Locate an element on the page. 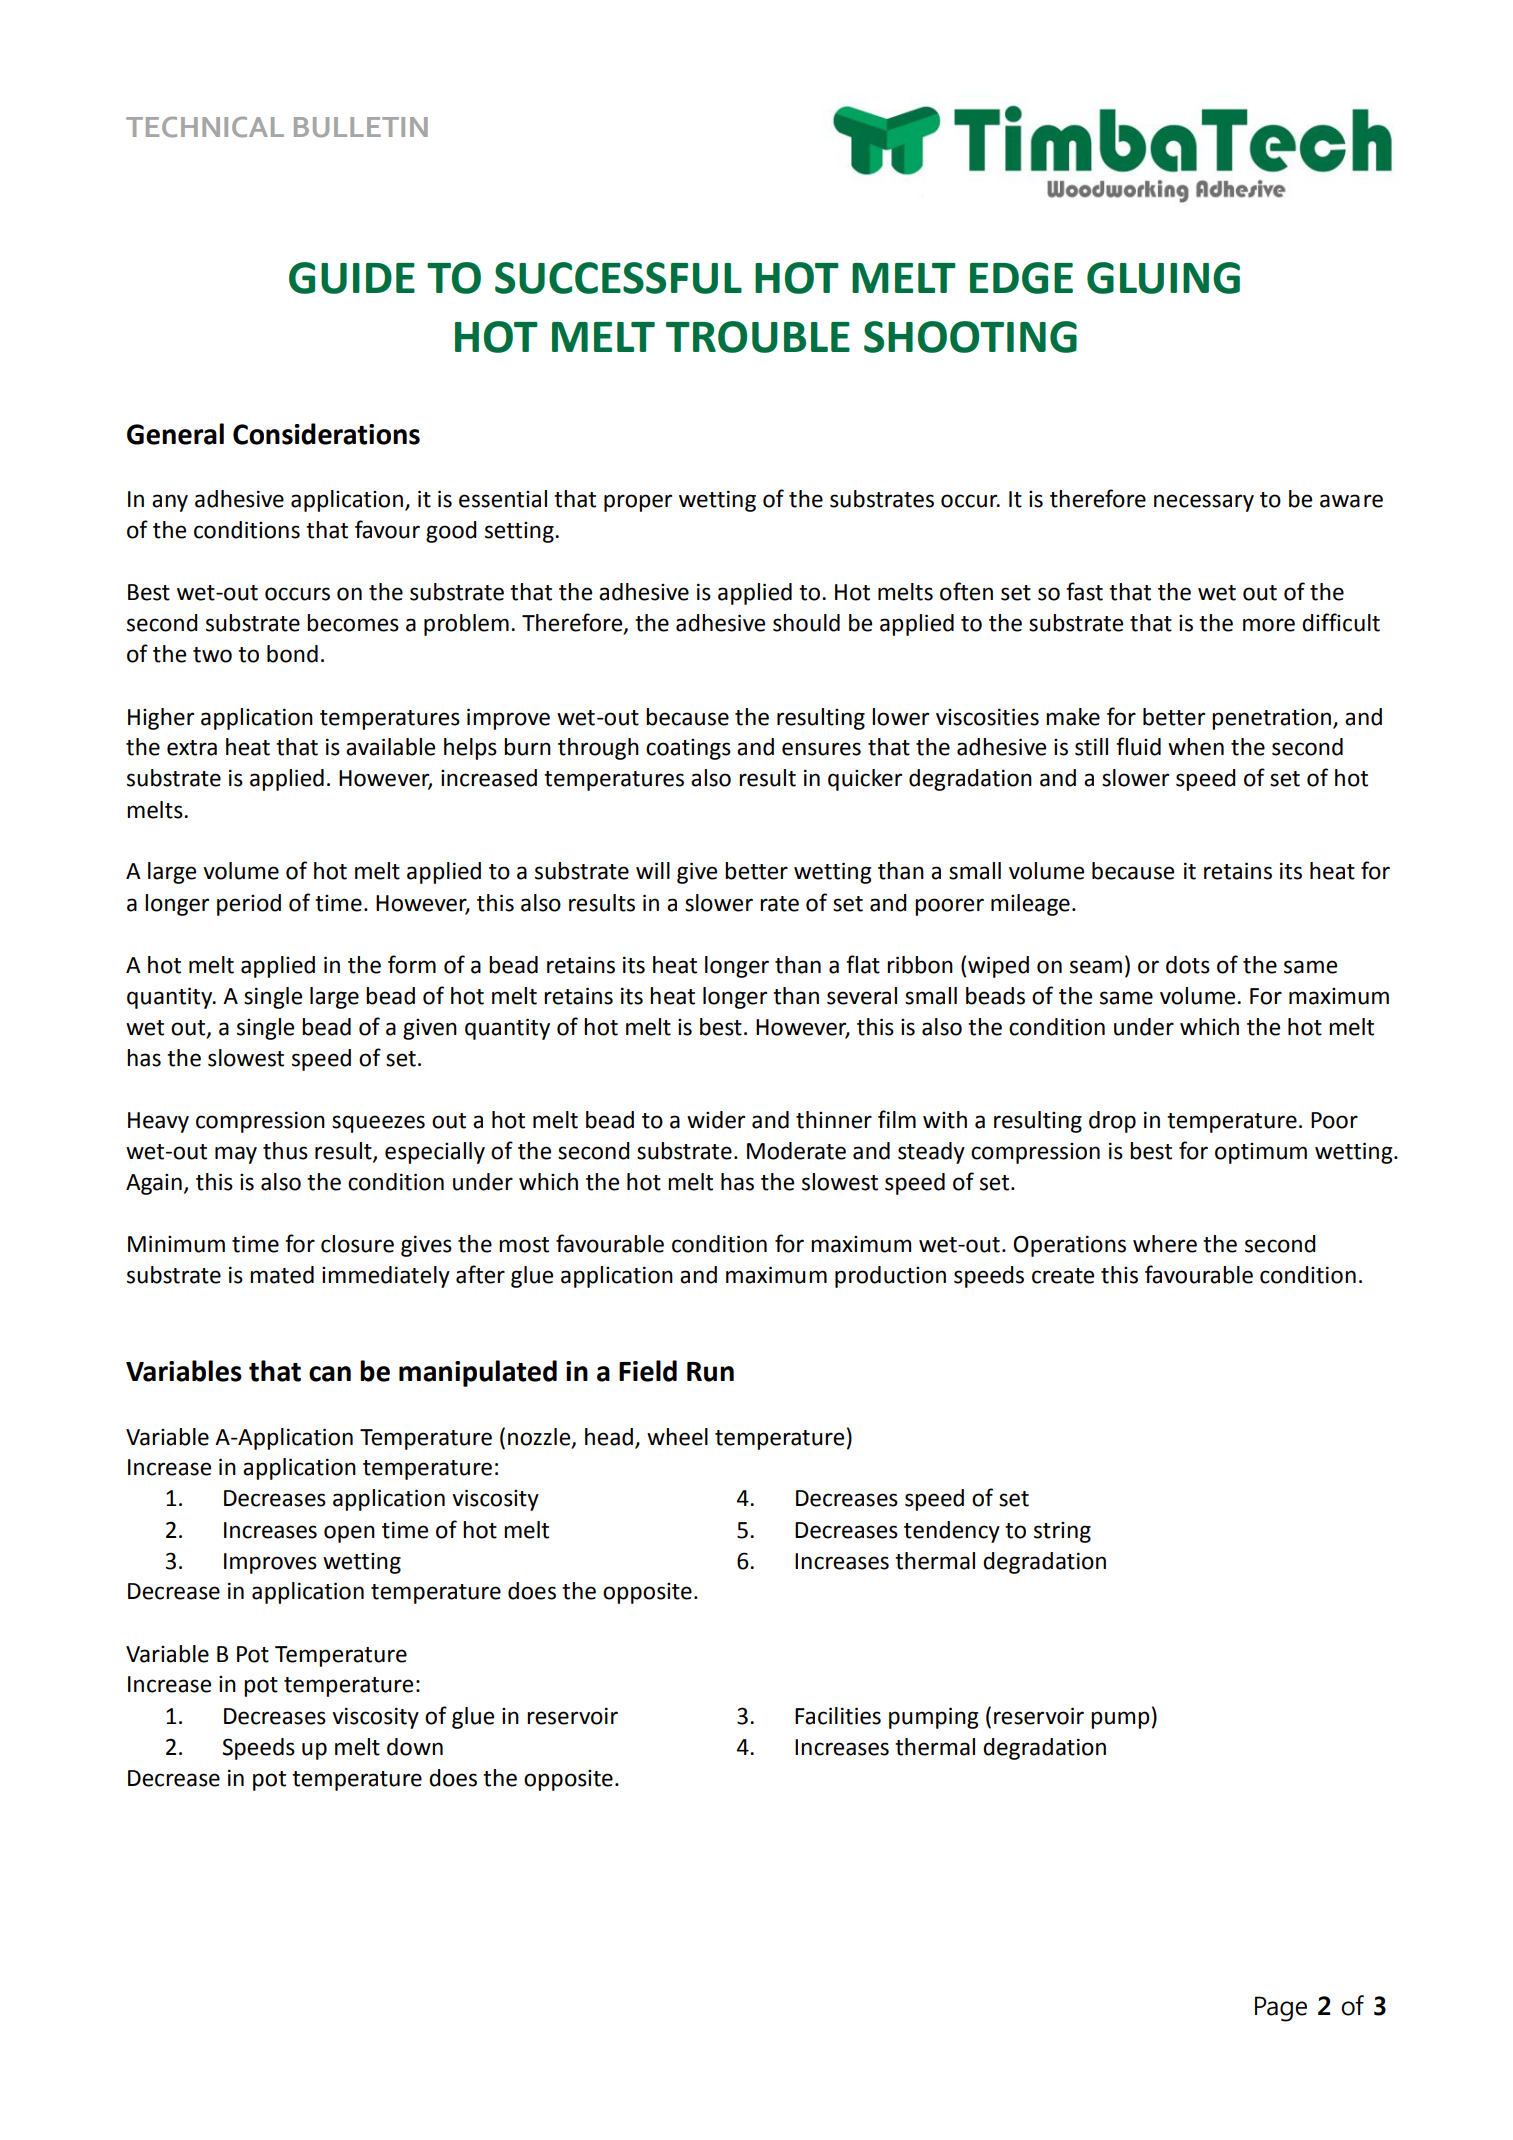 The width and height of the image is (1513, 2140). bond is located at coordinates (292, 654).
